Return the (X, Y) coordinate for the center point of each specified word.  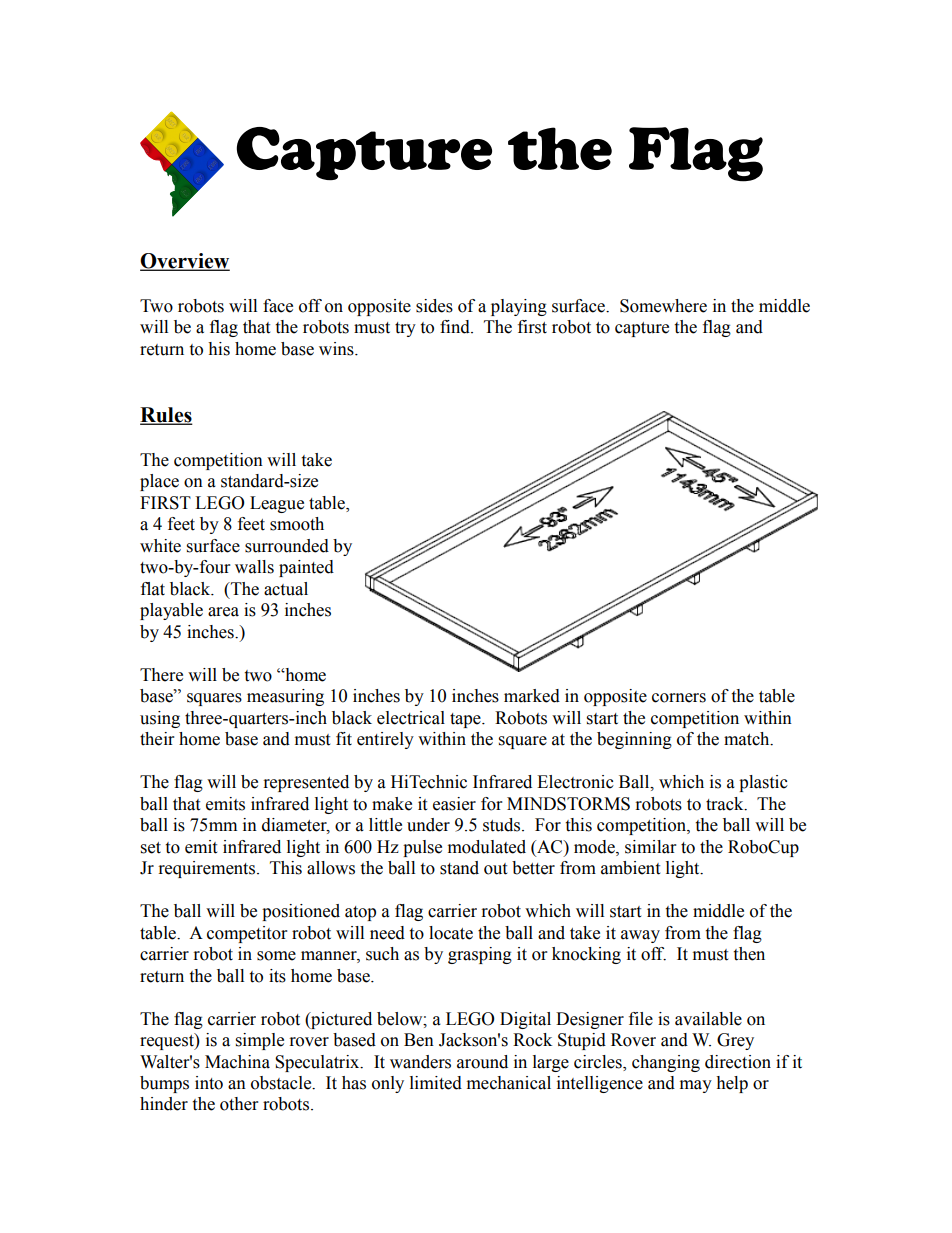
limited (436, 1083)
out (495, 869)
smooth (297, 524)
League (277, 504)
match (748, 739)
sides (434, 306)
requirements (207, 869)
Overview (185, 262)
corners (679, 698)
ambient (630, 868)
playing (519, 307)
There (161, 675)
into (209, 1083)
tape (466, 720)
